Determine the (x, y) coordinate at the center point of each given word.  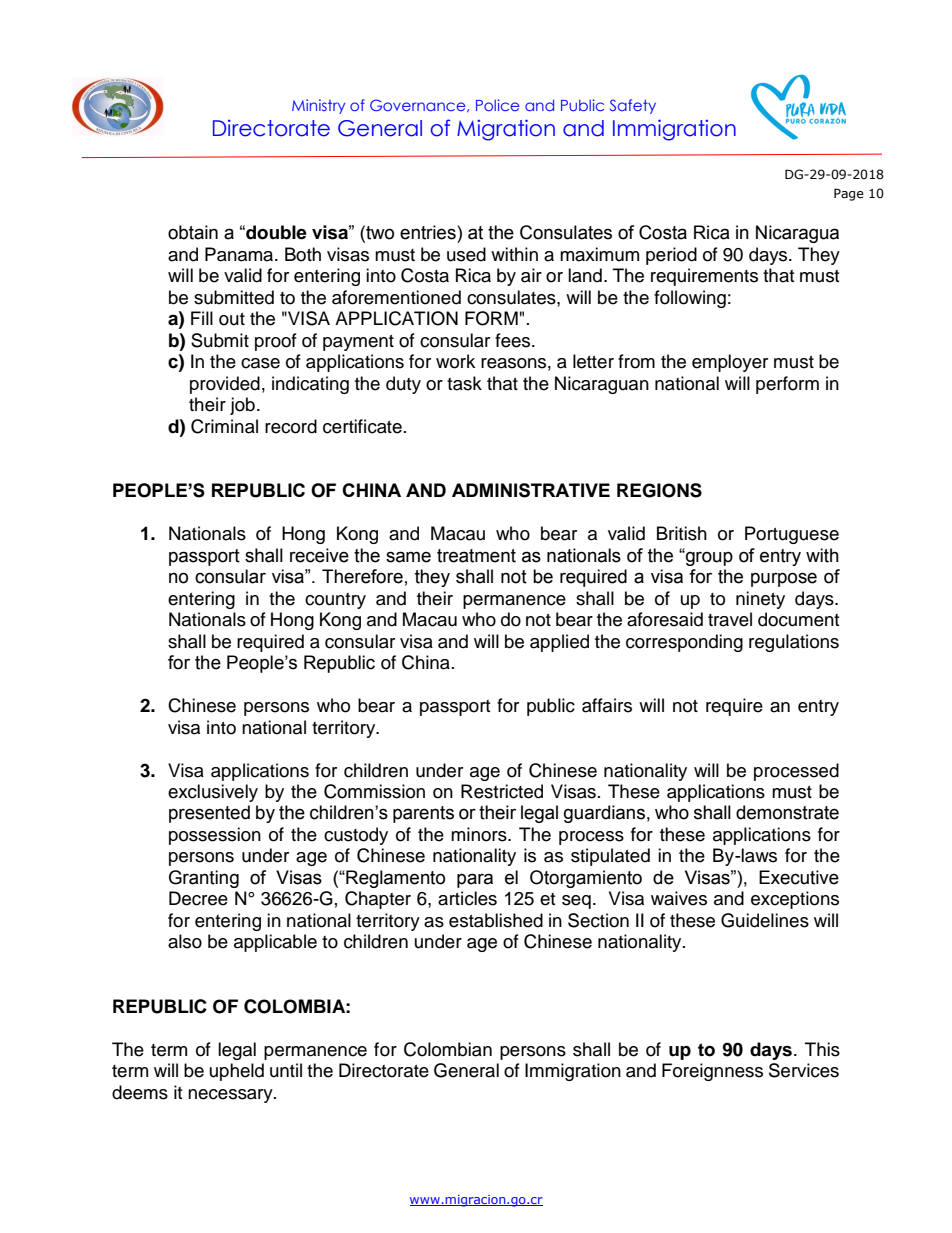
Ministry (318, 106)
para (475, 880)
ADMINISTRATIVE (531, 490)
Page (849, 194)
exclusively (213, 793)
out (232, 319)
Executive (799, 877)
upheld (237, 1072)
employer (730, 363)
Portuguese (792, 535)
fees (514, 340)
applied (559, 643)
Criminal (224, 426)
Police (497, 105)
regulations (794, 643)
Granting (204, 879)
